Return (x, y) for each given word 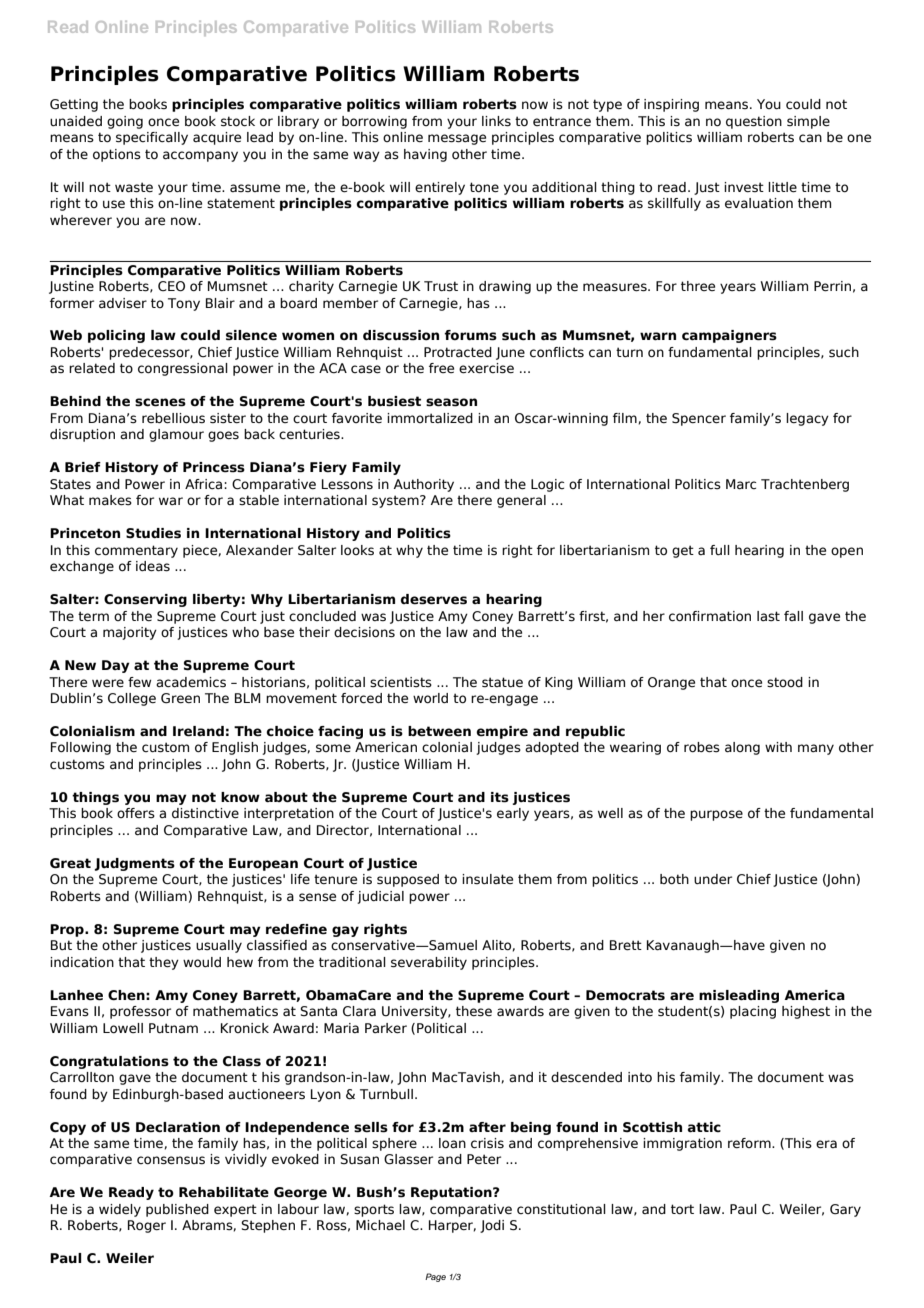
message (457, 139)
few (139, 682)
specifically (152, 138)
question (754, 122)
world (430, 698)
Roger (147, 1226)
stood (785, 682)
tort (682, 1209)
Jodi (492, 1226)
